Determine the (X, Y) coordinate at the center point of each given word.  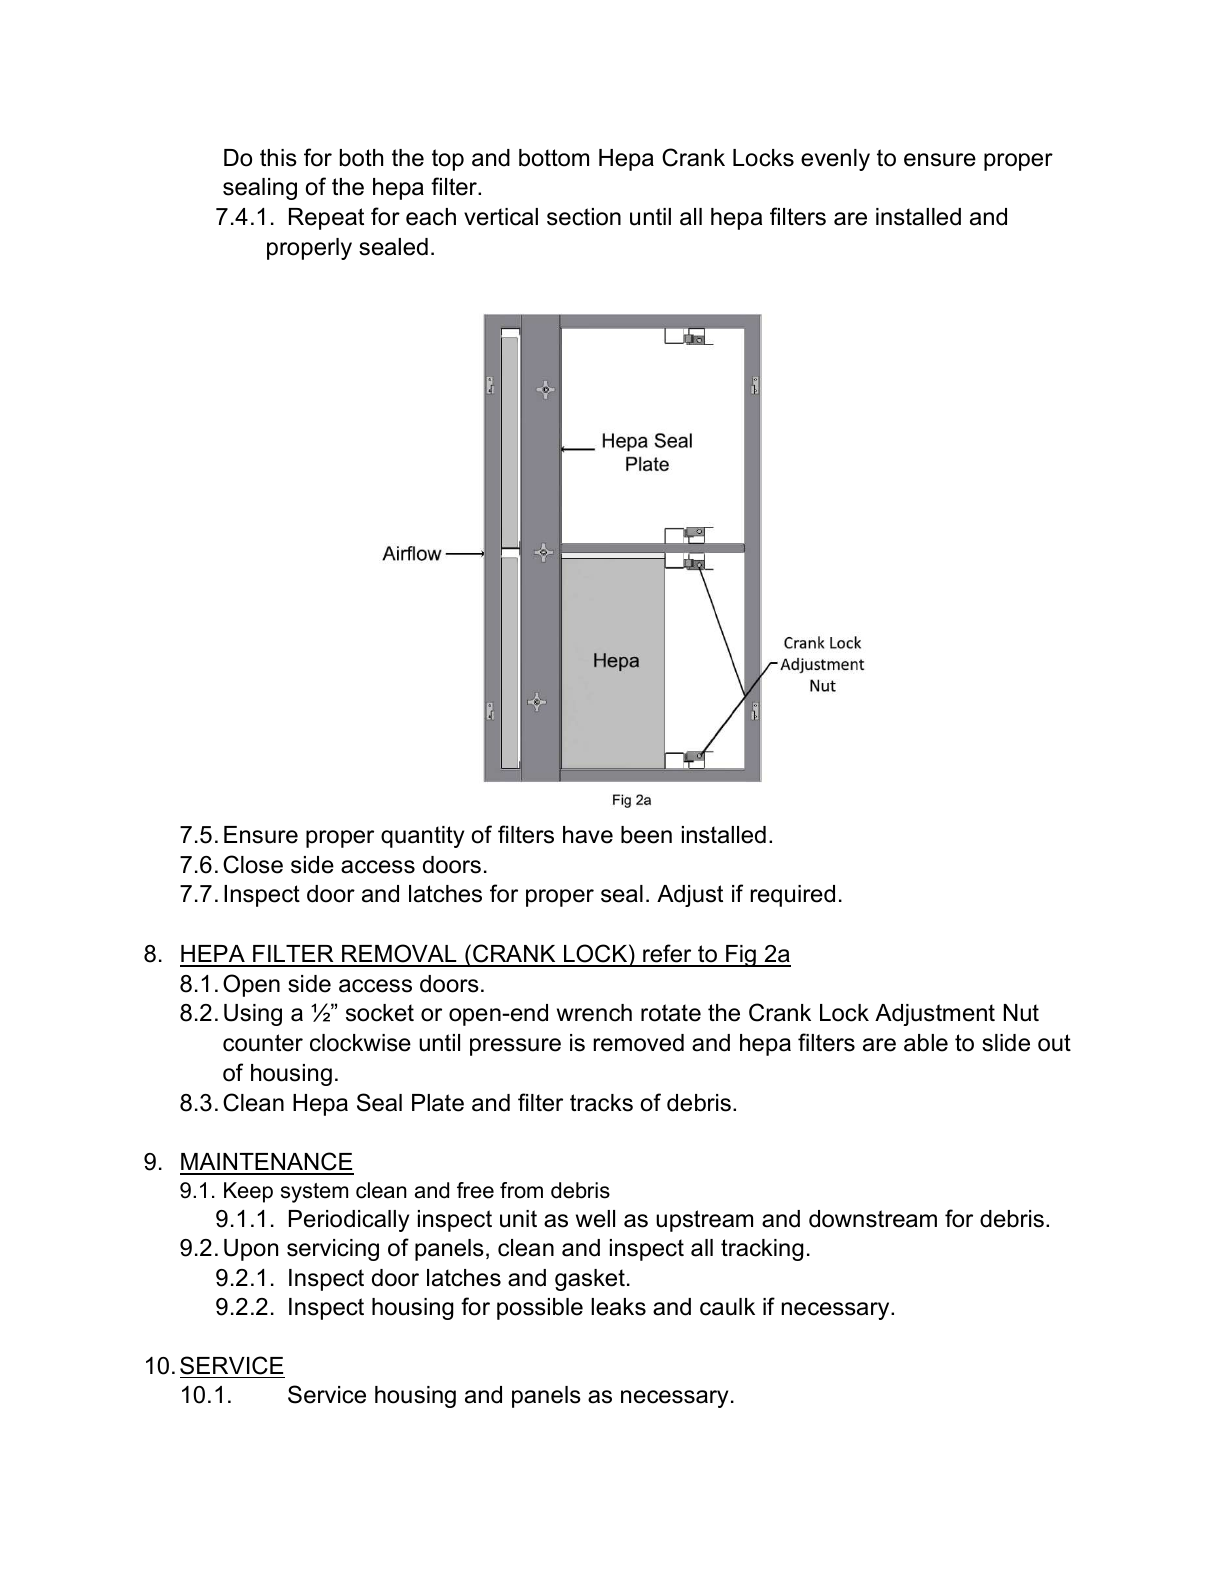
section (584, 217)
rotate (671, 1013)
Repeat (326, 219)
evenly (835, 160)
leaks (618, 1307)
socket (380, 1013)
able (926, 1043)
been (646, 835)
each (431, 217)
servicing (333, 1250)
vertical (501, 217)
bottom (554, 158)
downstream (873, 1219)
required (793, 896)
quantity (422, 837)
